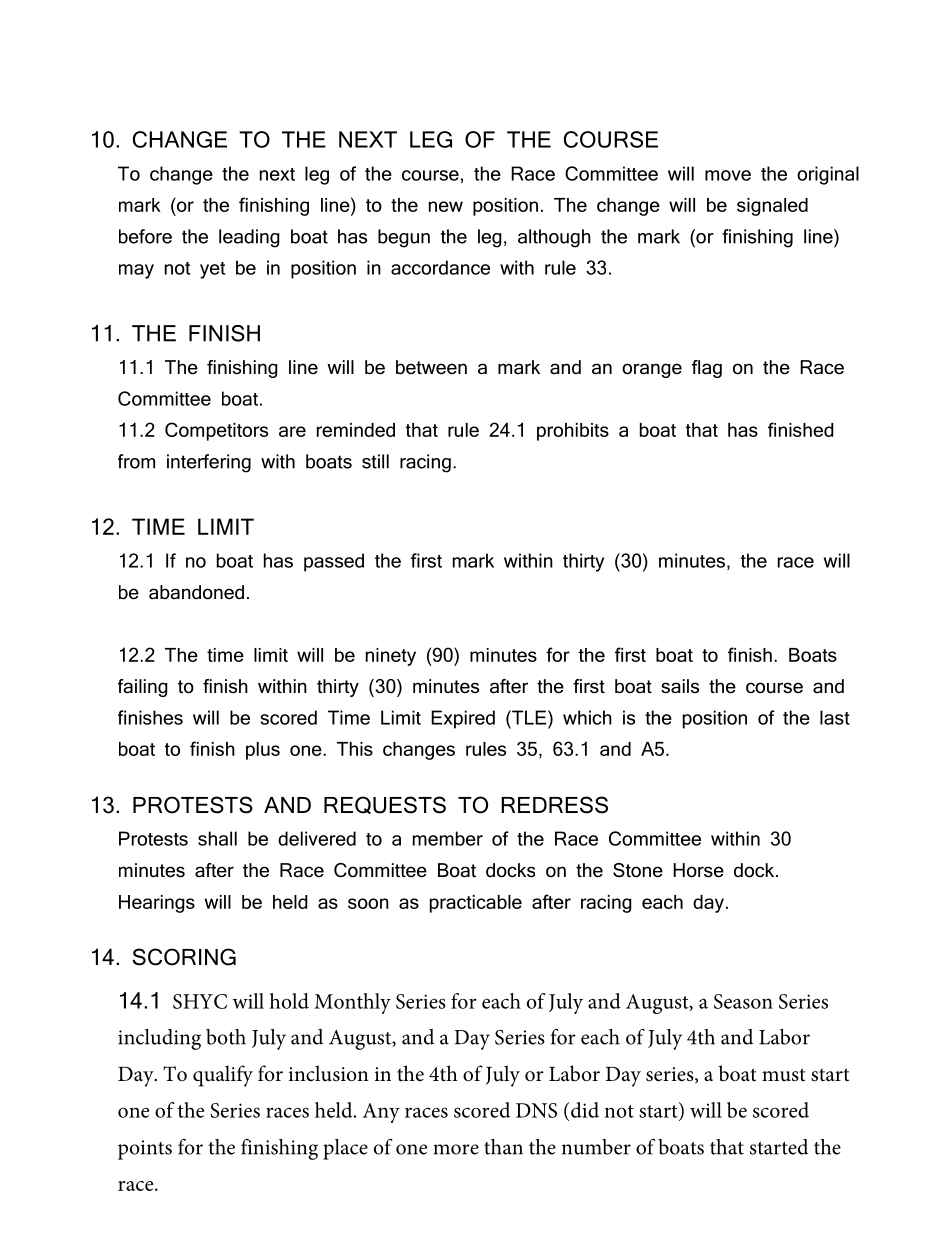 This page has width=952, height=1233. Describe the element at coordinates (772, 207) in the page. I see `signaled` at that location.
